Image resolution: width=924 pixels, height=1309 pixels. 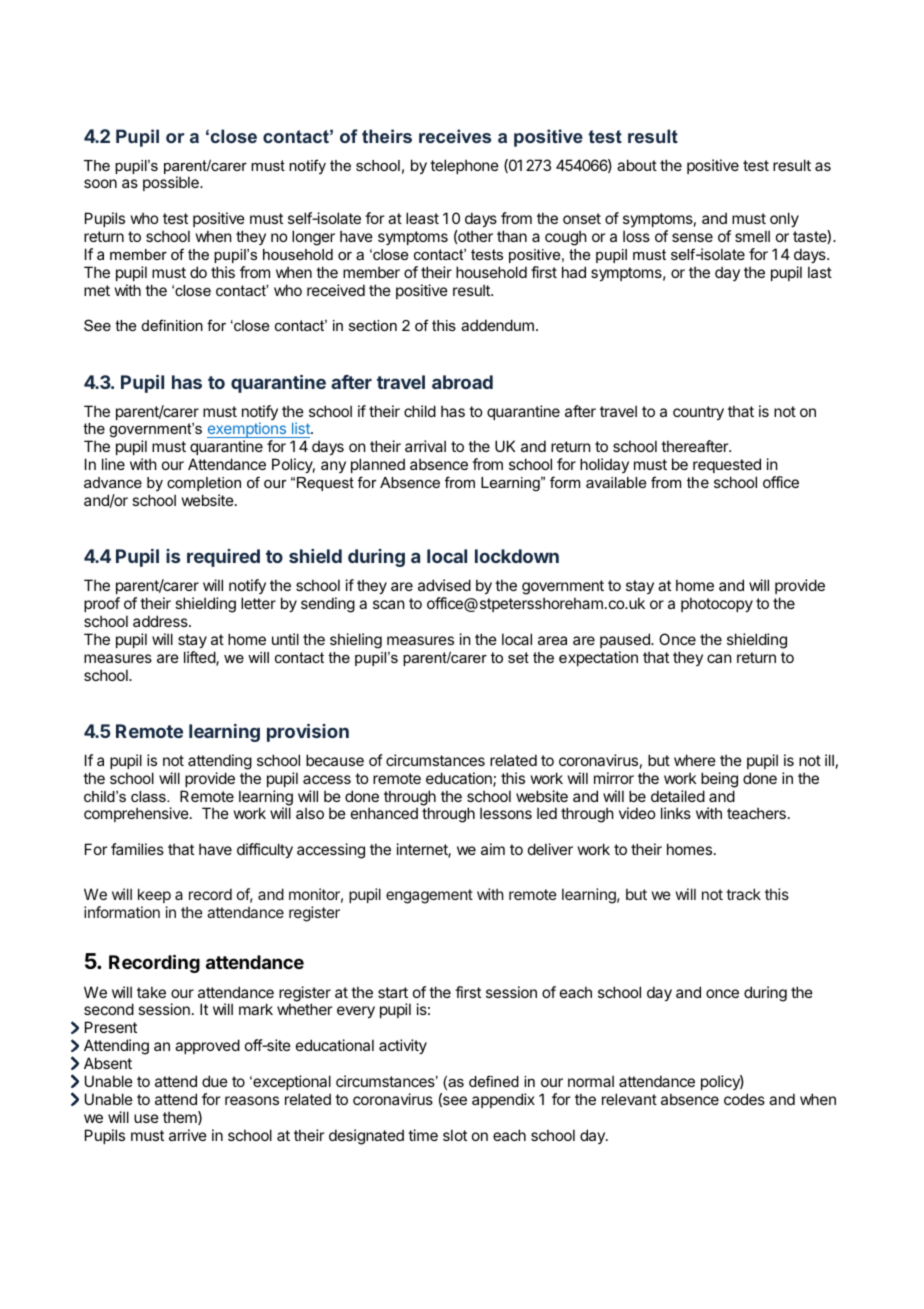 I want to click on telephone, so click(x=464, y=166).
